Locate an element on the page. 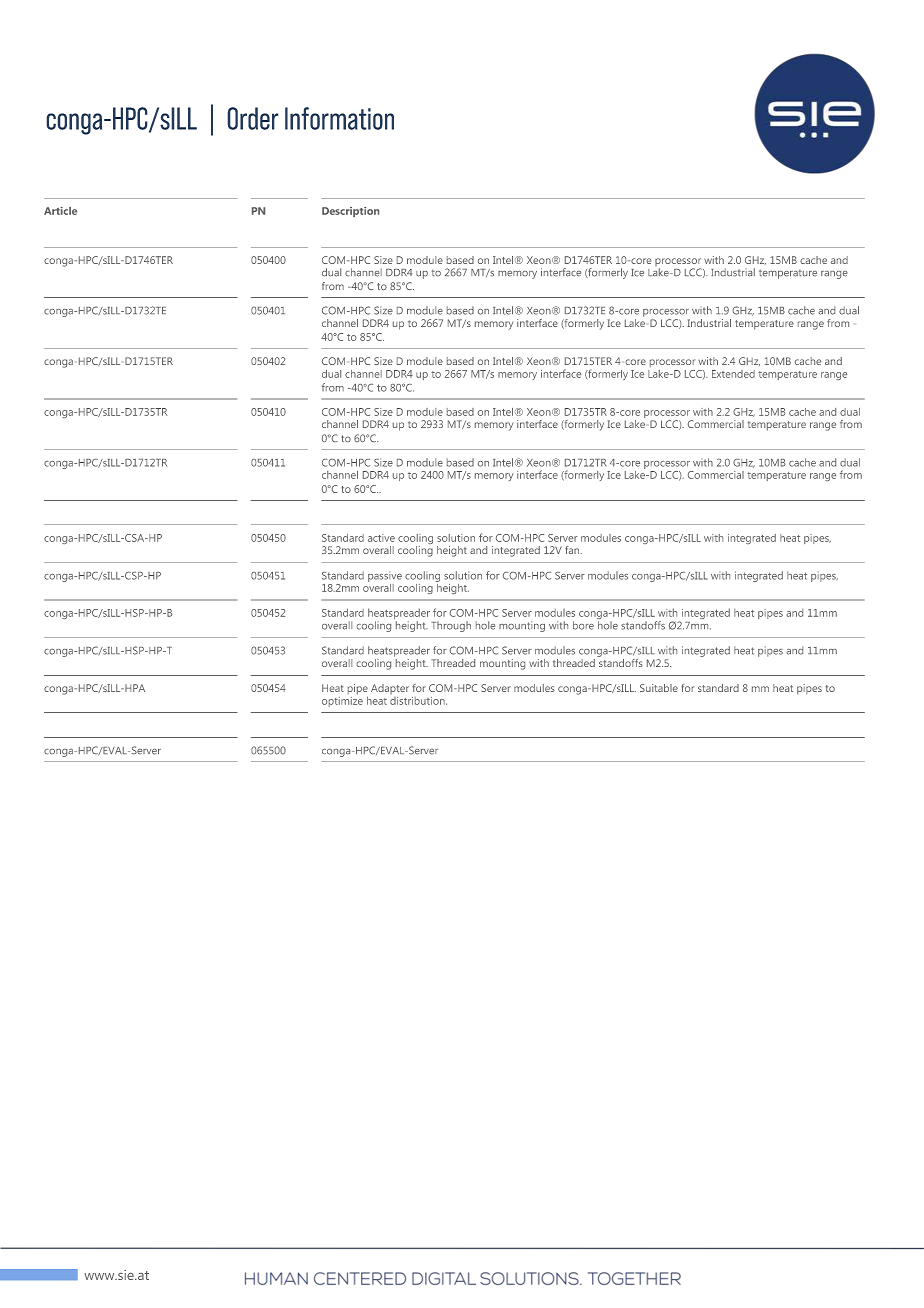  Description is located at coordinates (350, 212).
